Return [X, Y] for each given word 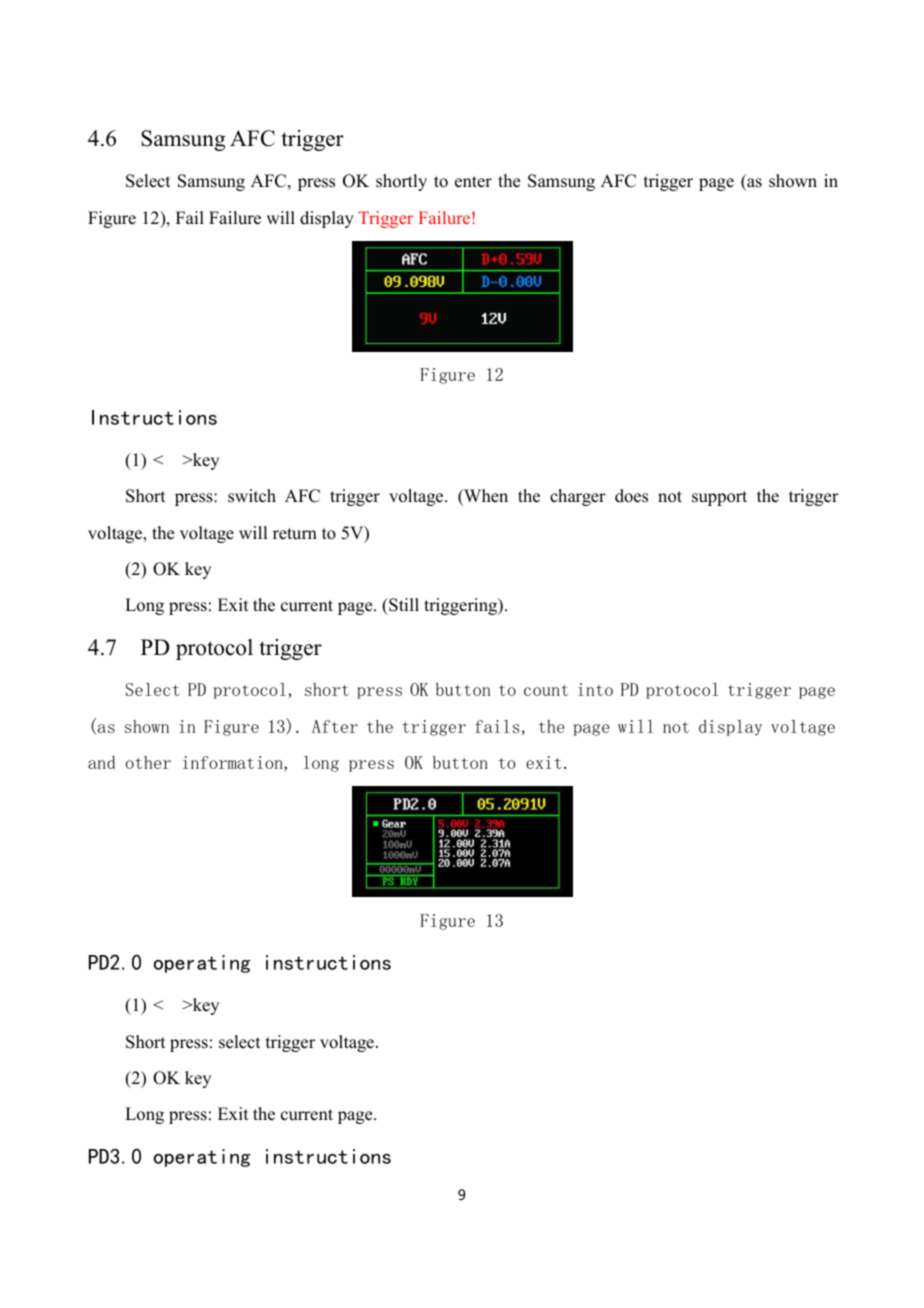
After [335, 726]
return [295, 534]
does [631, 496]
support [719, 498]
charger [578, 497]
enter [473, 182]
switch [252, 496]
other [148, 762]
